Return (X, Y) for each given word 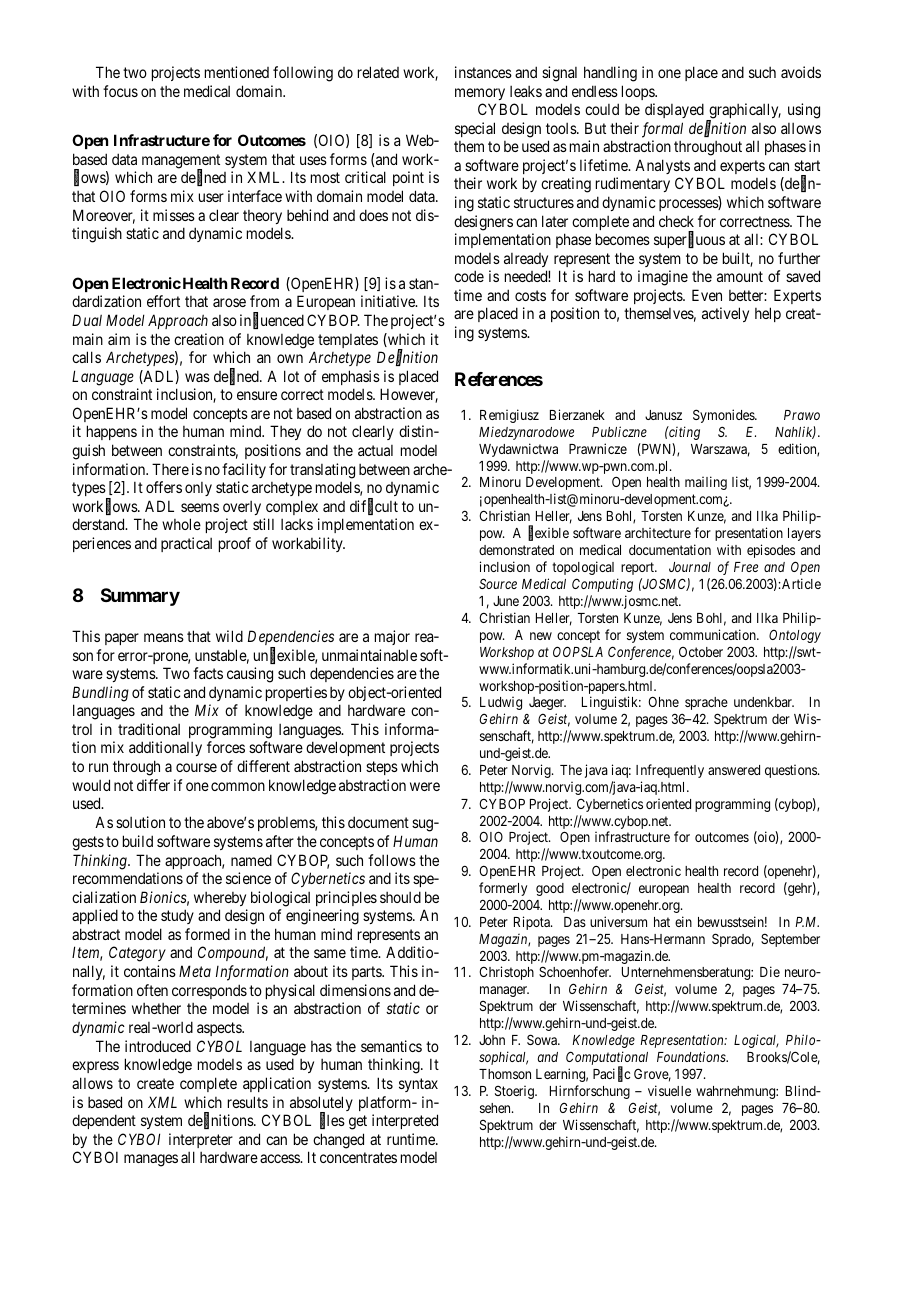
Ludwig (501, 703)
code (469, 276)
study (177, 916)
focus (120, 91)
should (400, 897)
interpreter (201, 1140)
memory (480, 94)
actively (725, 314)
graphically (744, 112)
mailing (706, 483)
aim (119, 339)
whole (181, 524)
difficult (374, 507)
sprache (706, 703)
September (790, 940)
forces (226, 747)
